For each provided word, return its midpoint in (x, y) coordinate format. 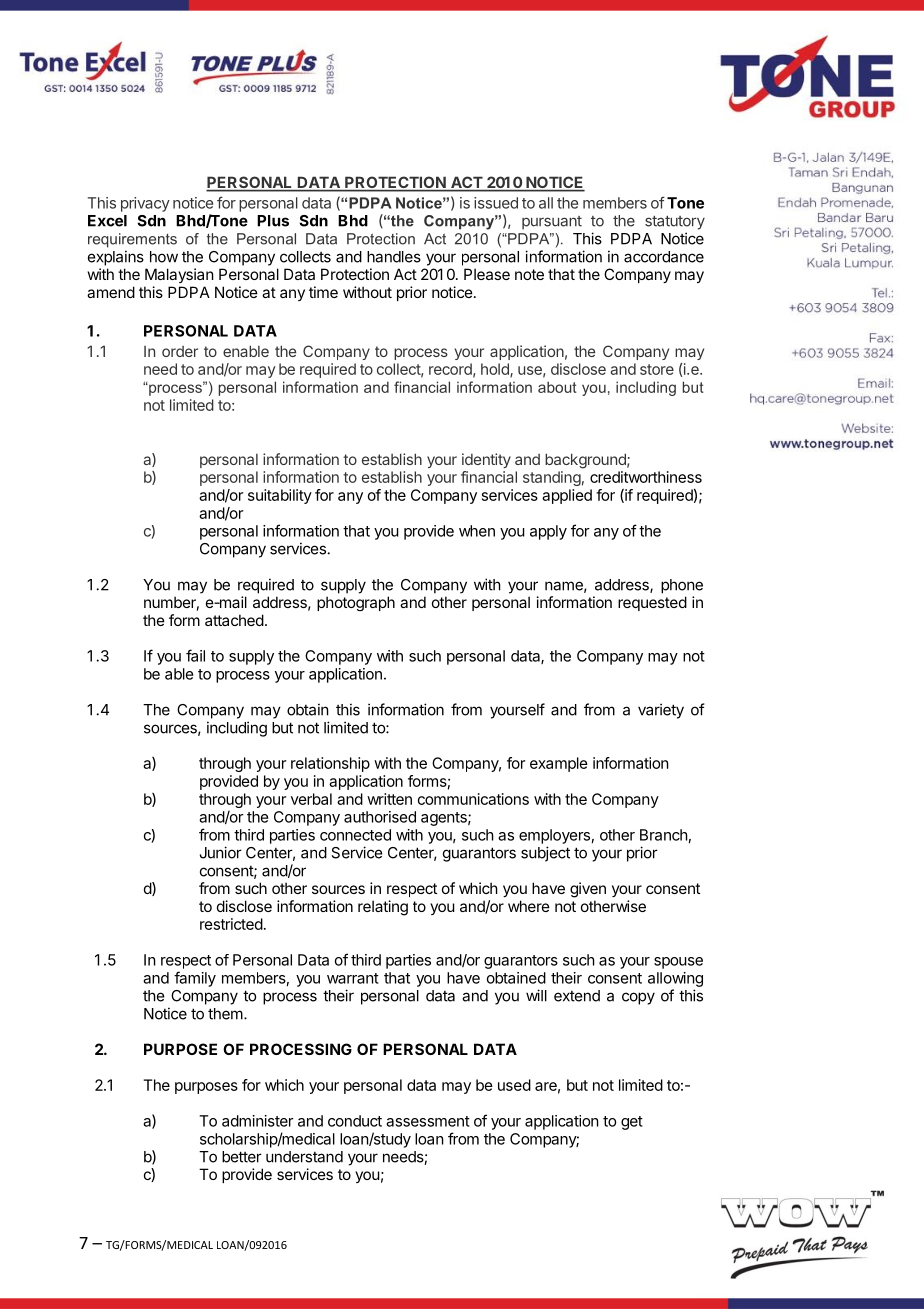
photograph (356, 603)
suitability (280, 496)
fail (195, 655)
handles (394, 257)
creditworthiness (646, 477)
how (164, 257)
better (242, 1157)
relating (383, 908)
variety (661, 711)
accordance (664, 257)
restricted (231, 924)
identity (486, 460)
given (588, 890)
